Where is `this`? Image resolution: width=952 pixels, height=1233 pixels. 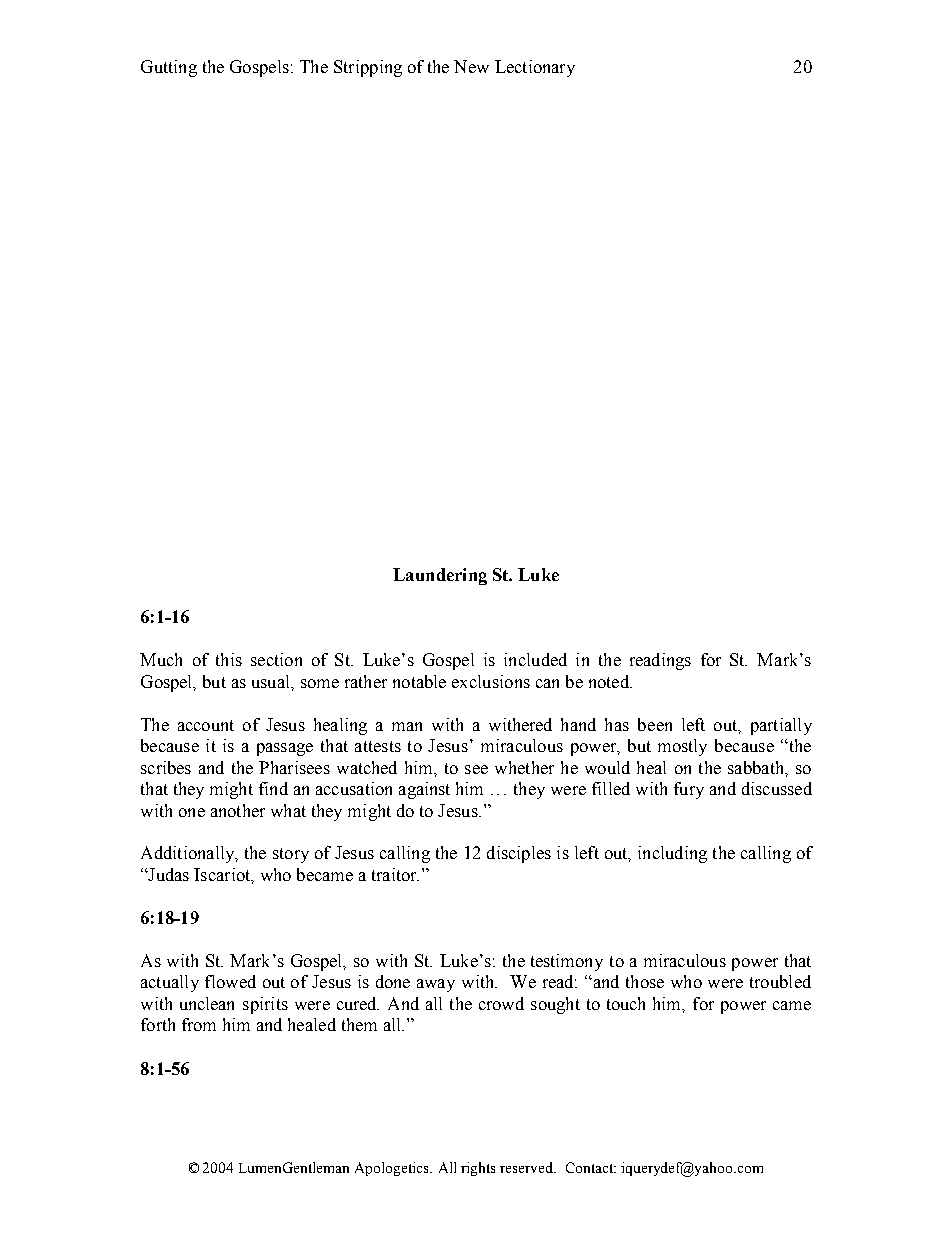
this is located at coordinates (229, 659).
